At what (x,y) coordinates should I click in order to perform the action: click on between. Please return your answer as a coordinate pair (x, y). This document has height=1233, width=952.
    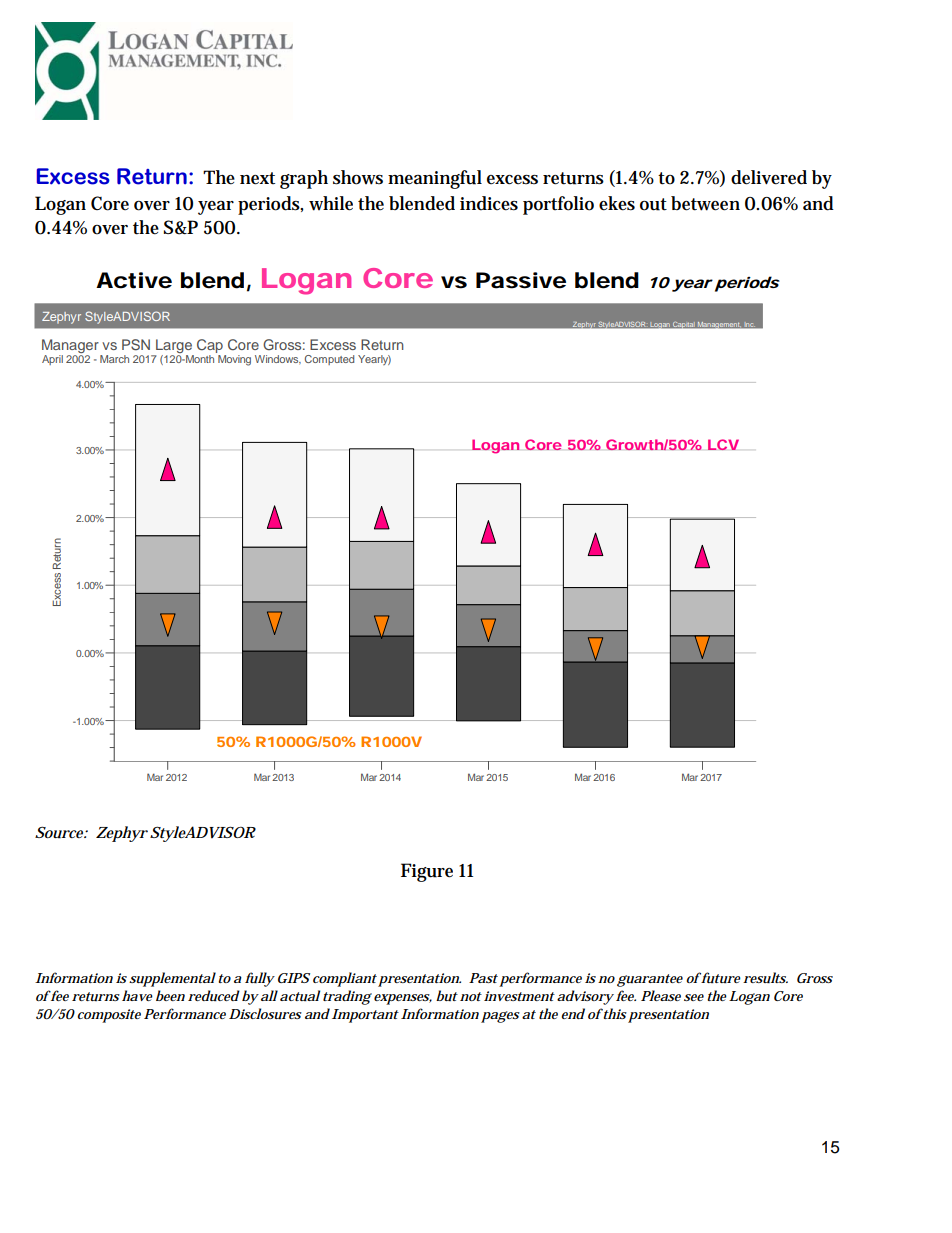
    Looking at the image, I should click on (705, 203).
